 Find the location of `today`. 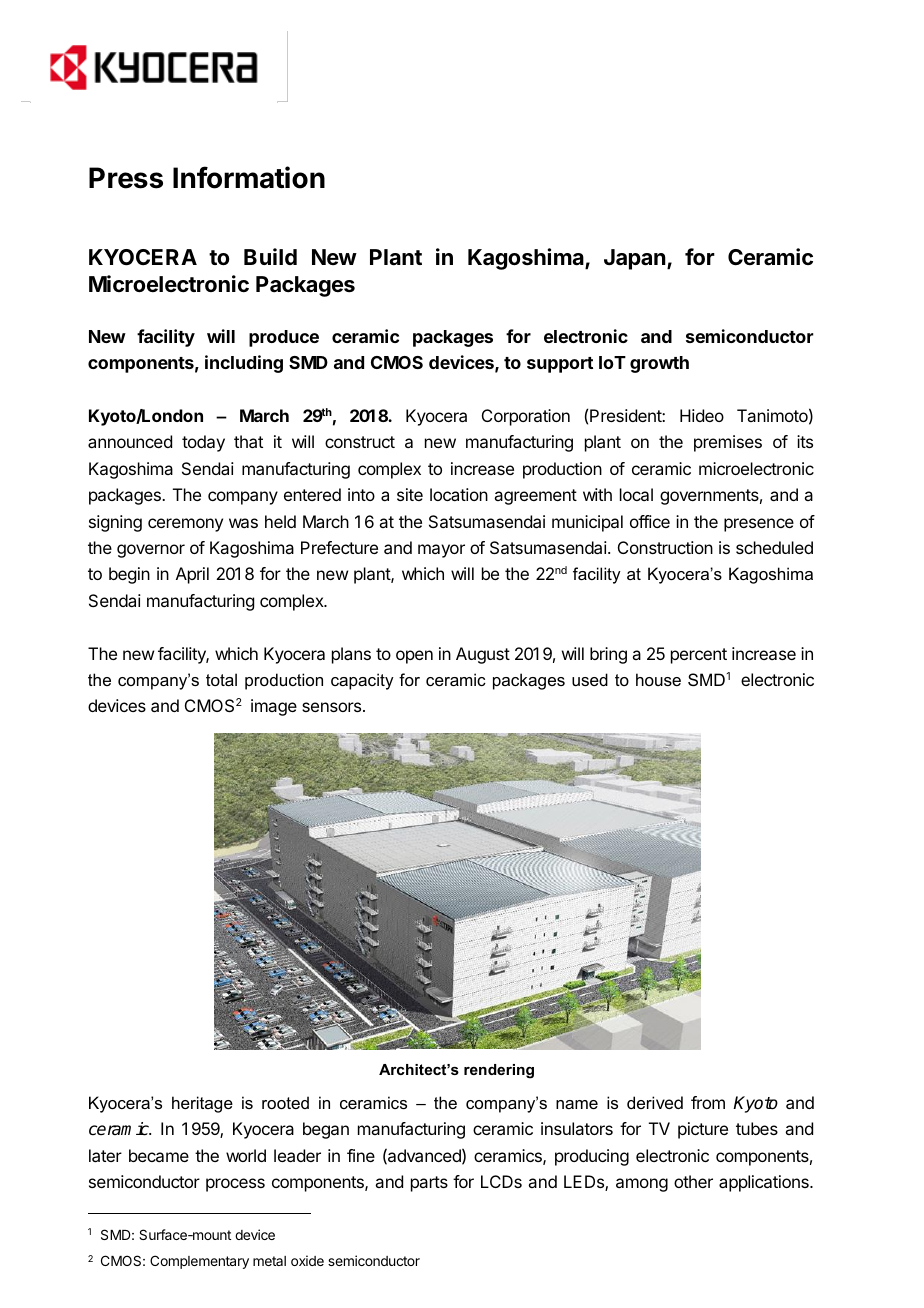

today is located at coordinates (203, 443).
